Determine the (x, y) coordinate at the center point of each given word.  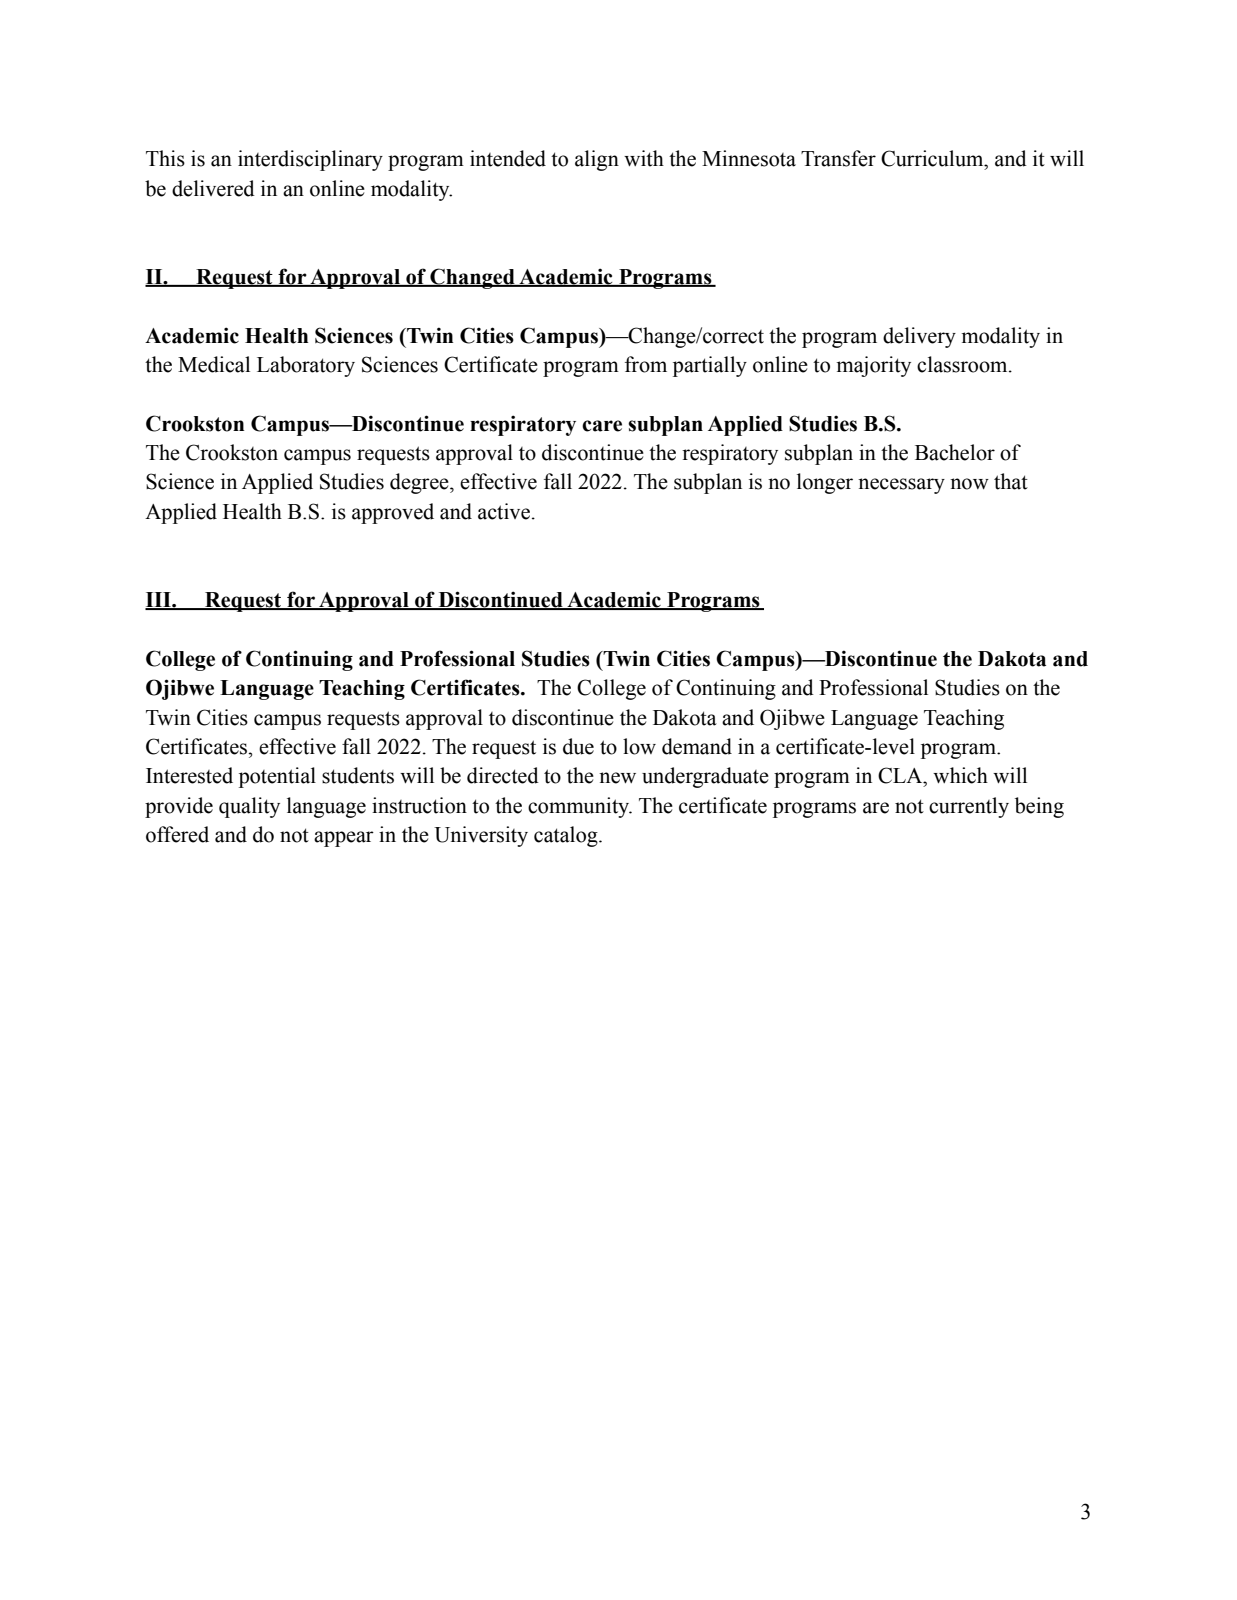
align (597, 160)
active (504, 511)
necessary (901, 486)
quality (249, 807)
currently (969, 807)
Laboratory (306, 366)
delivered (213, 188)
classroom (963, 364)
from (646, 364)
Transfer (838, 158)
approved (393, 513)
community (580, 807)
